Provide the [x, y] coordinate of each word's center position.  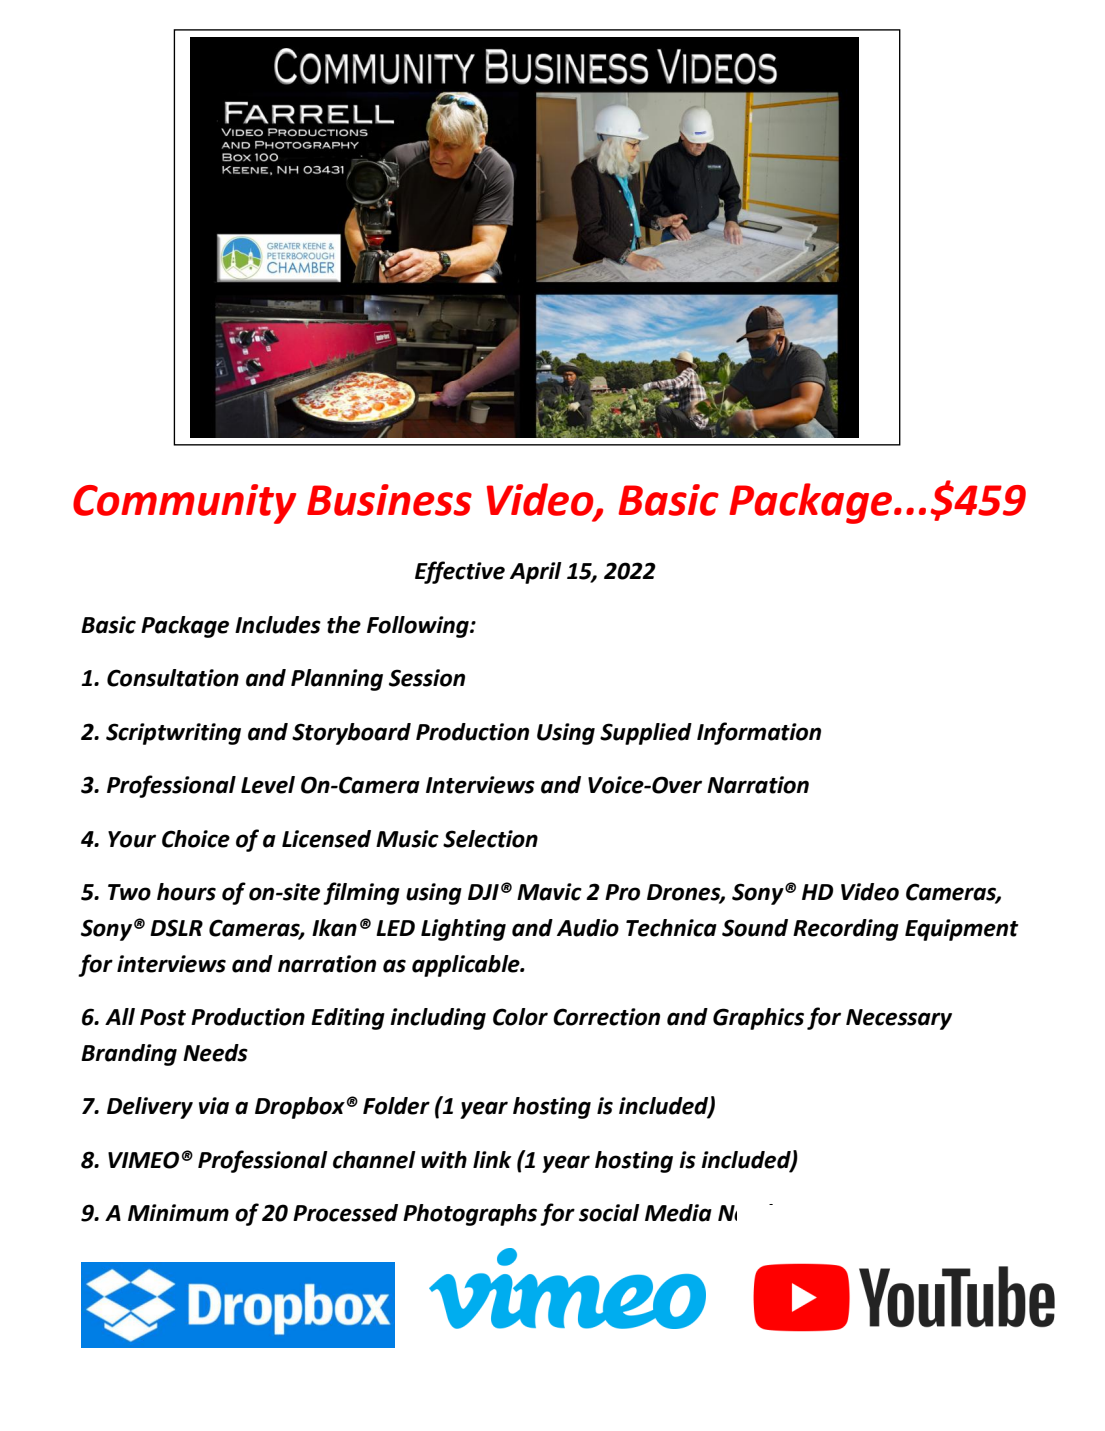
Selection [490, 839]
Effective [460, 572]
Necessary [899, 1019]
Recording [846, 930]
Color [520, 1017]
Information [759, 733]
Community [184, 504]
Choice [196, 839]
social [609, 1213]
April [536, 573]
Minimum [178, 1213]
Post [163, 1017]
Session [427, 678]
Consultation [173, 678]
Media [678, 1213]
